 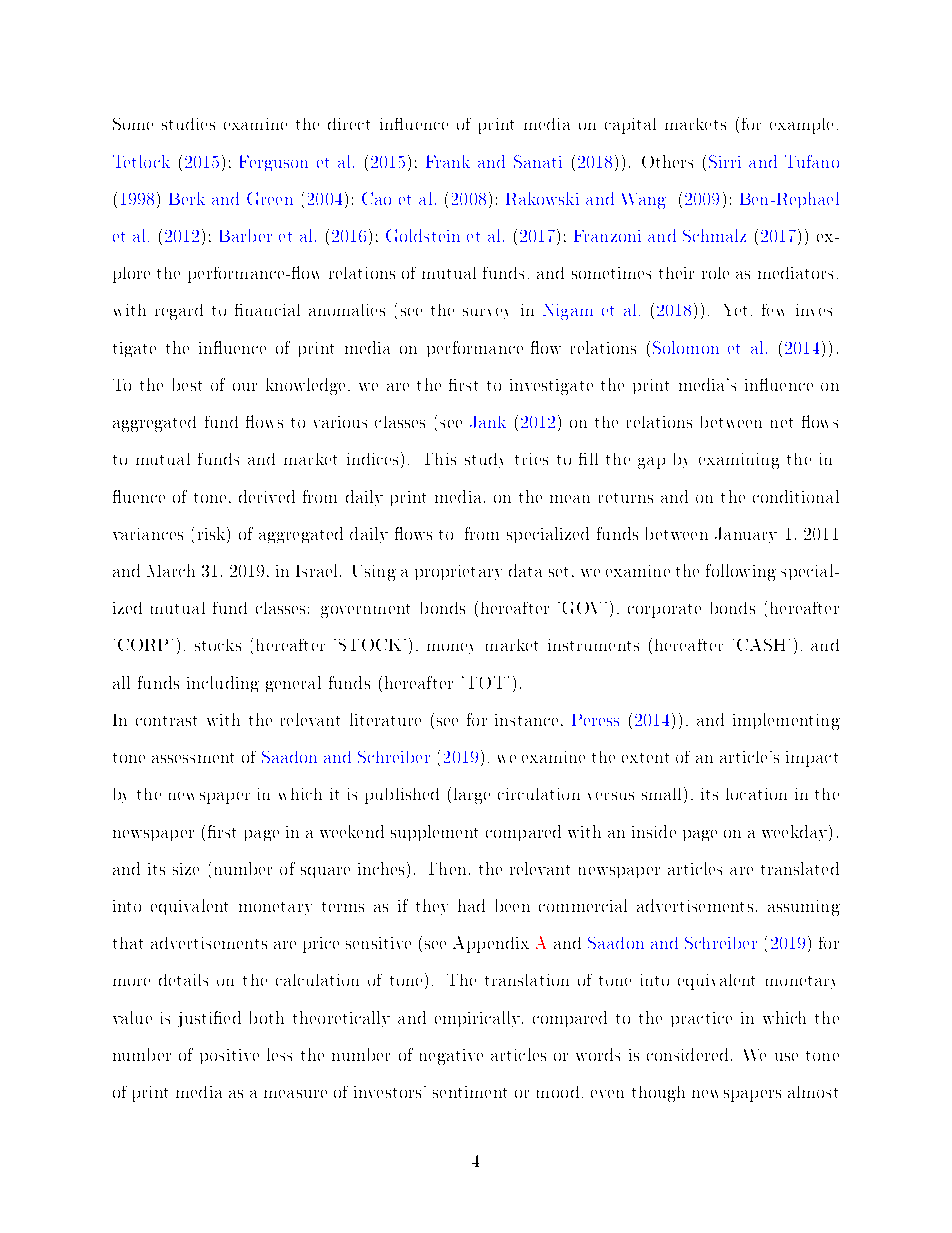 I want to click on Others, so click(x=667, y=161).
